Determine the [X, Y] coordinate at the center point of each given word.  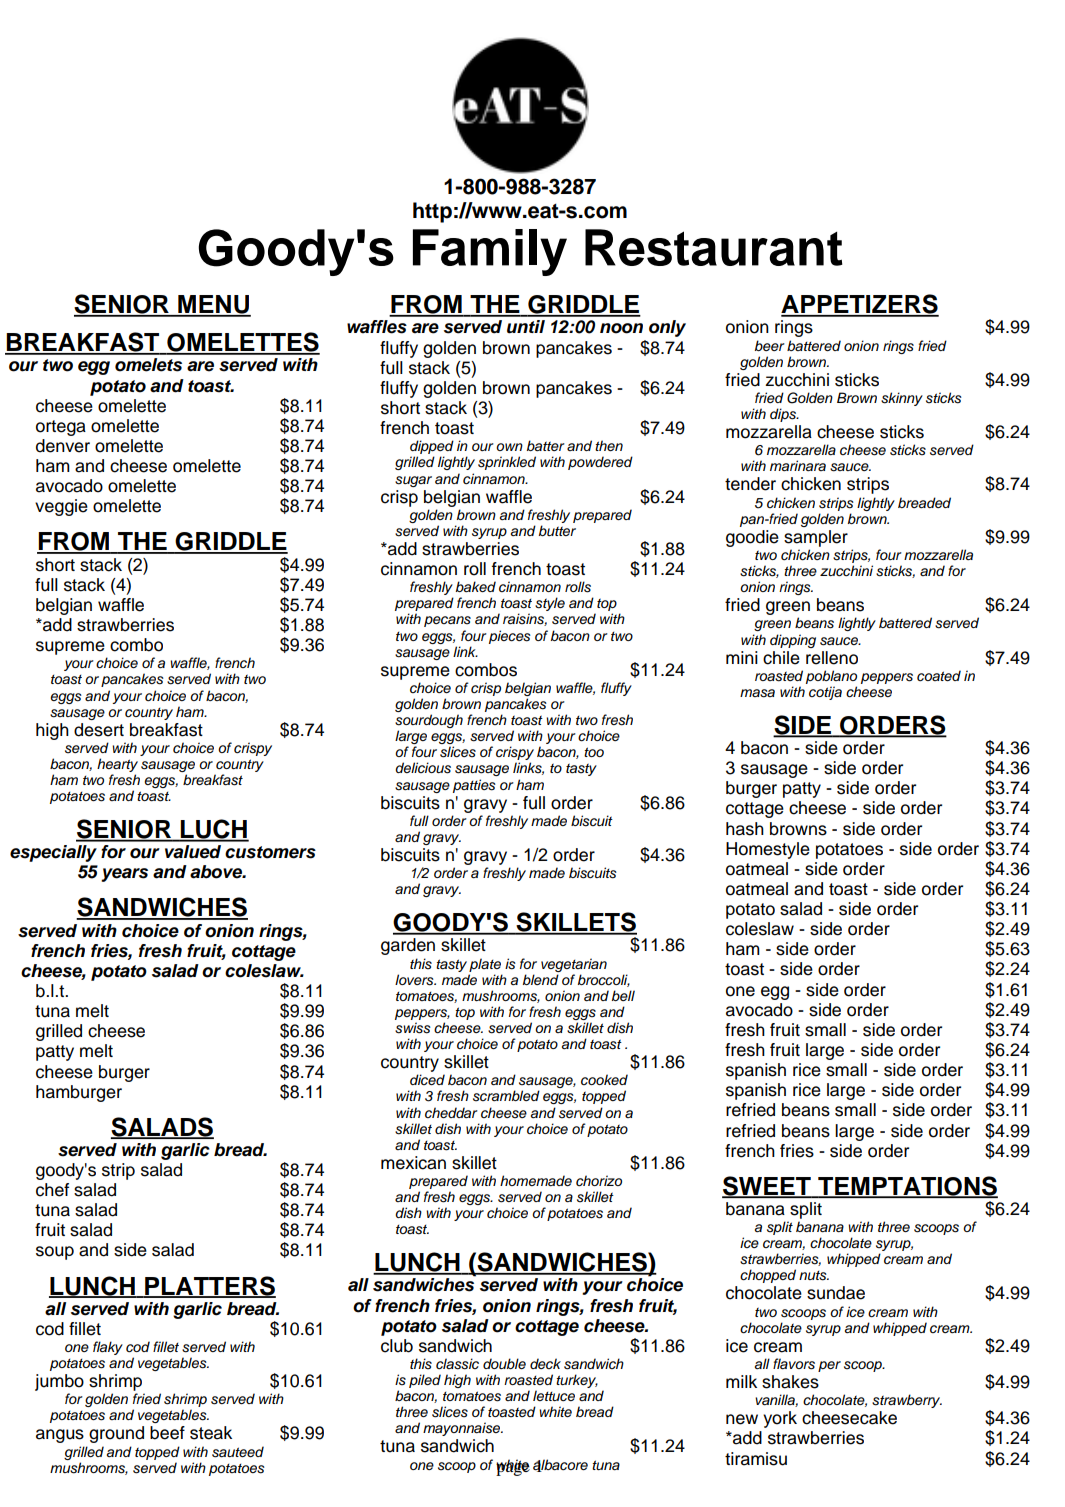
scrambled [506, 1096]
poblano [831, 677]
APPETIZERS [860, 305]
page [513, 1468]
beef [167, 1433]
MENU [213, 305]
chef [52, 1190]
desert [99, 730]
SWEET [767, 1187]
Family [490, 252]
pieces [510, 637]
